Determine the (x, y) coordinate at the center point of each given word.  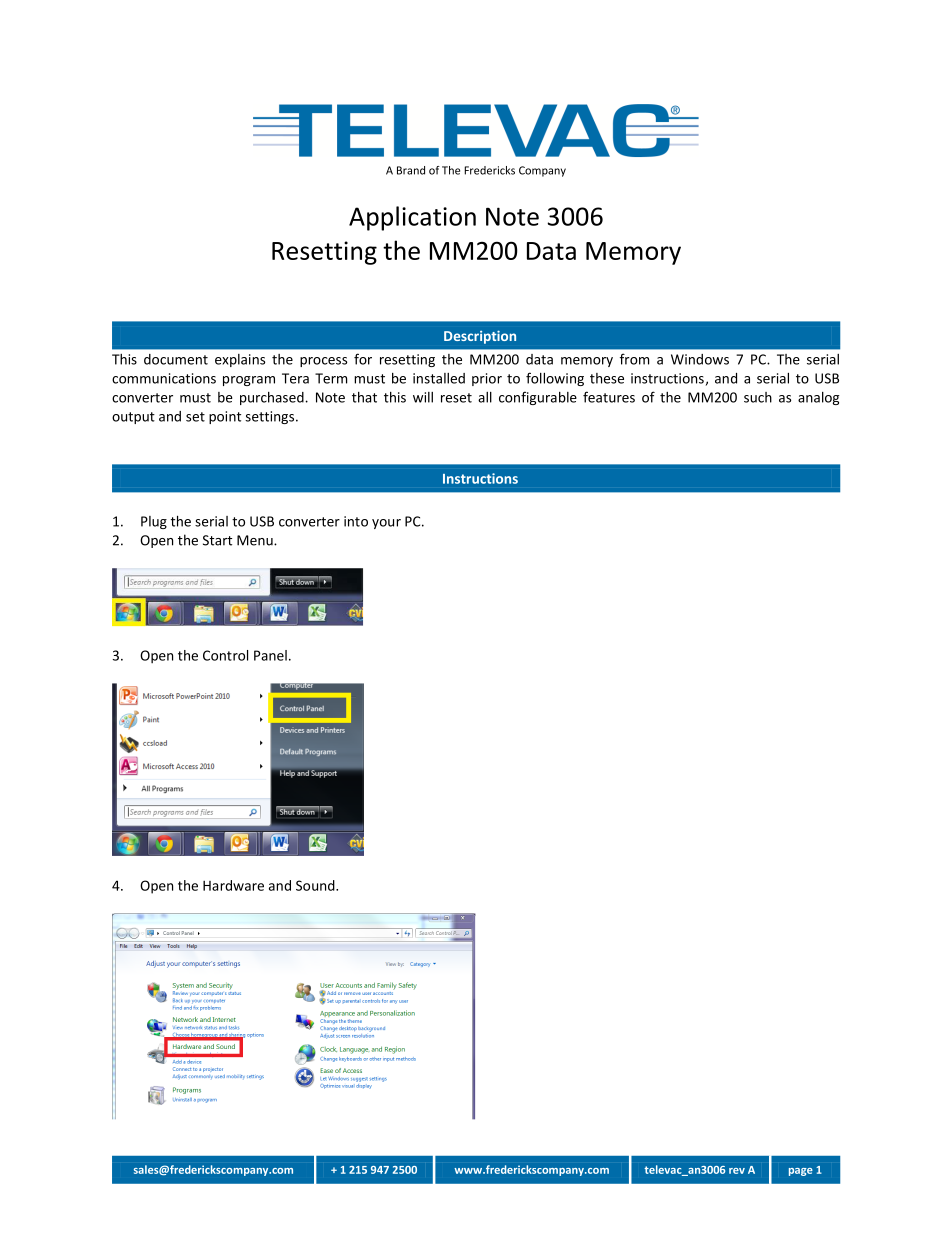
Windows (700, 359)
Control (225, 655)
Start (217, 540)
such (758, 397)
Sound (316, 885)
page (801, 1172)
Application (412, 218)
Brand (411, 170)
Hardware (233, 885)
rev (737, 1171)
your (386, 524)
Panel (270, 655)
